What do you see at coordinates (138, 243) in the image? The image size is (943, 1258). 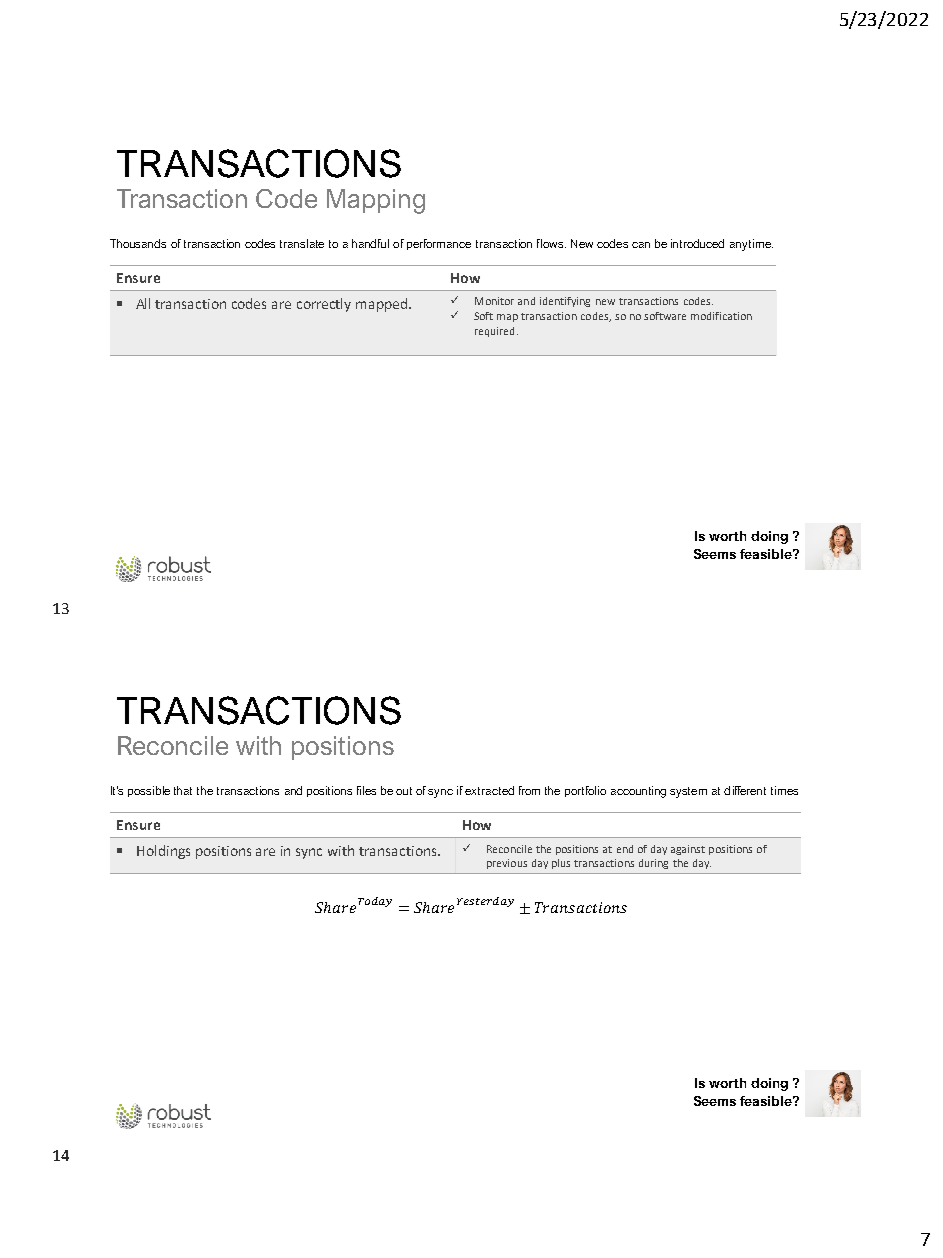 I see `Thousands` at bounding box center [138, 243].
